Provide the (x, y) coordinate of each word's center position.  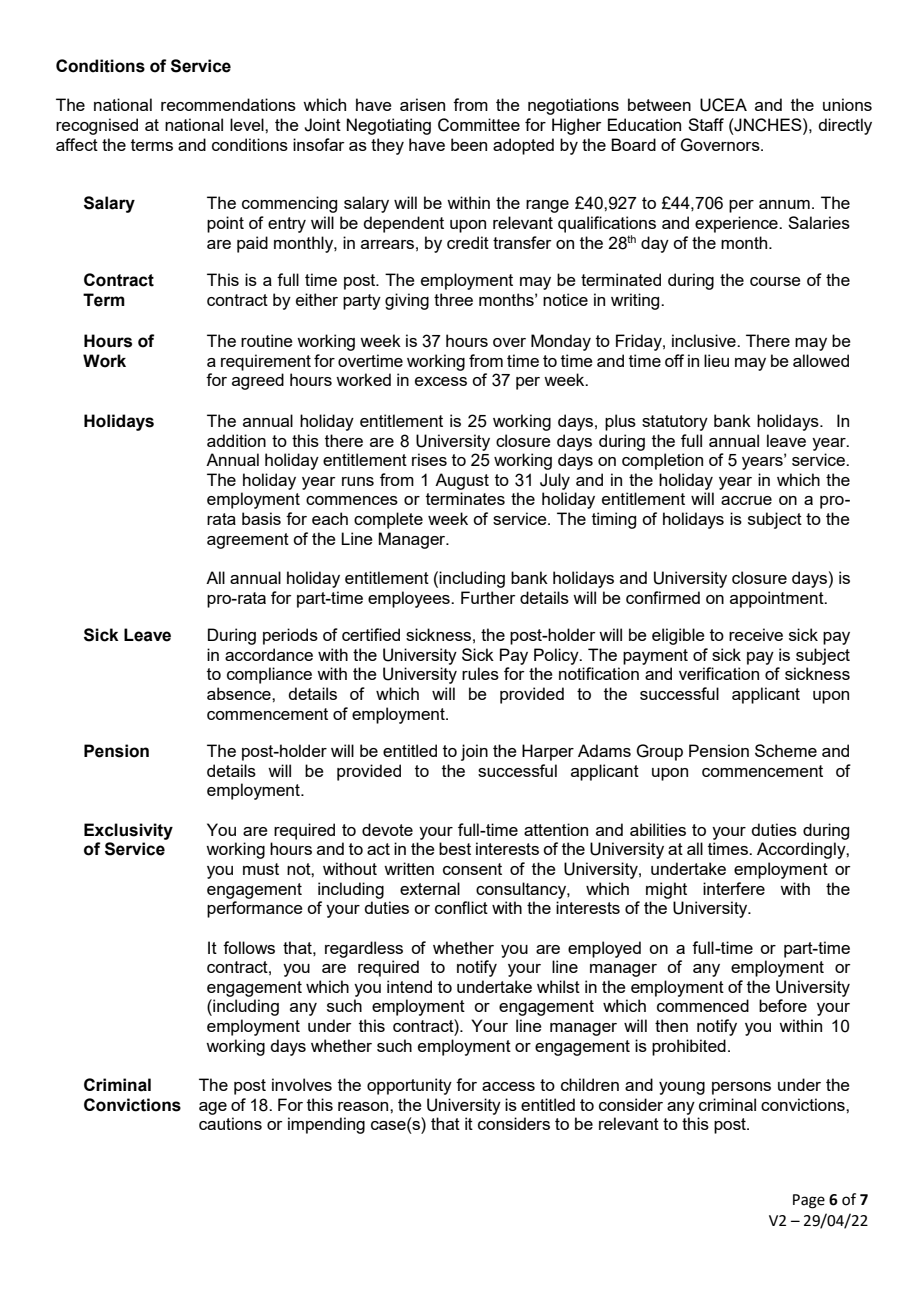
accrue (746, 500)
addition (236, 440)
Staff (706, 124)
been (469, 144)
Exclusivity (128, 831)
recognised (97, 126)
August (462, 481)
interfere (734, 888)
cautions (230, 1123)
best (455, 848)
